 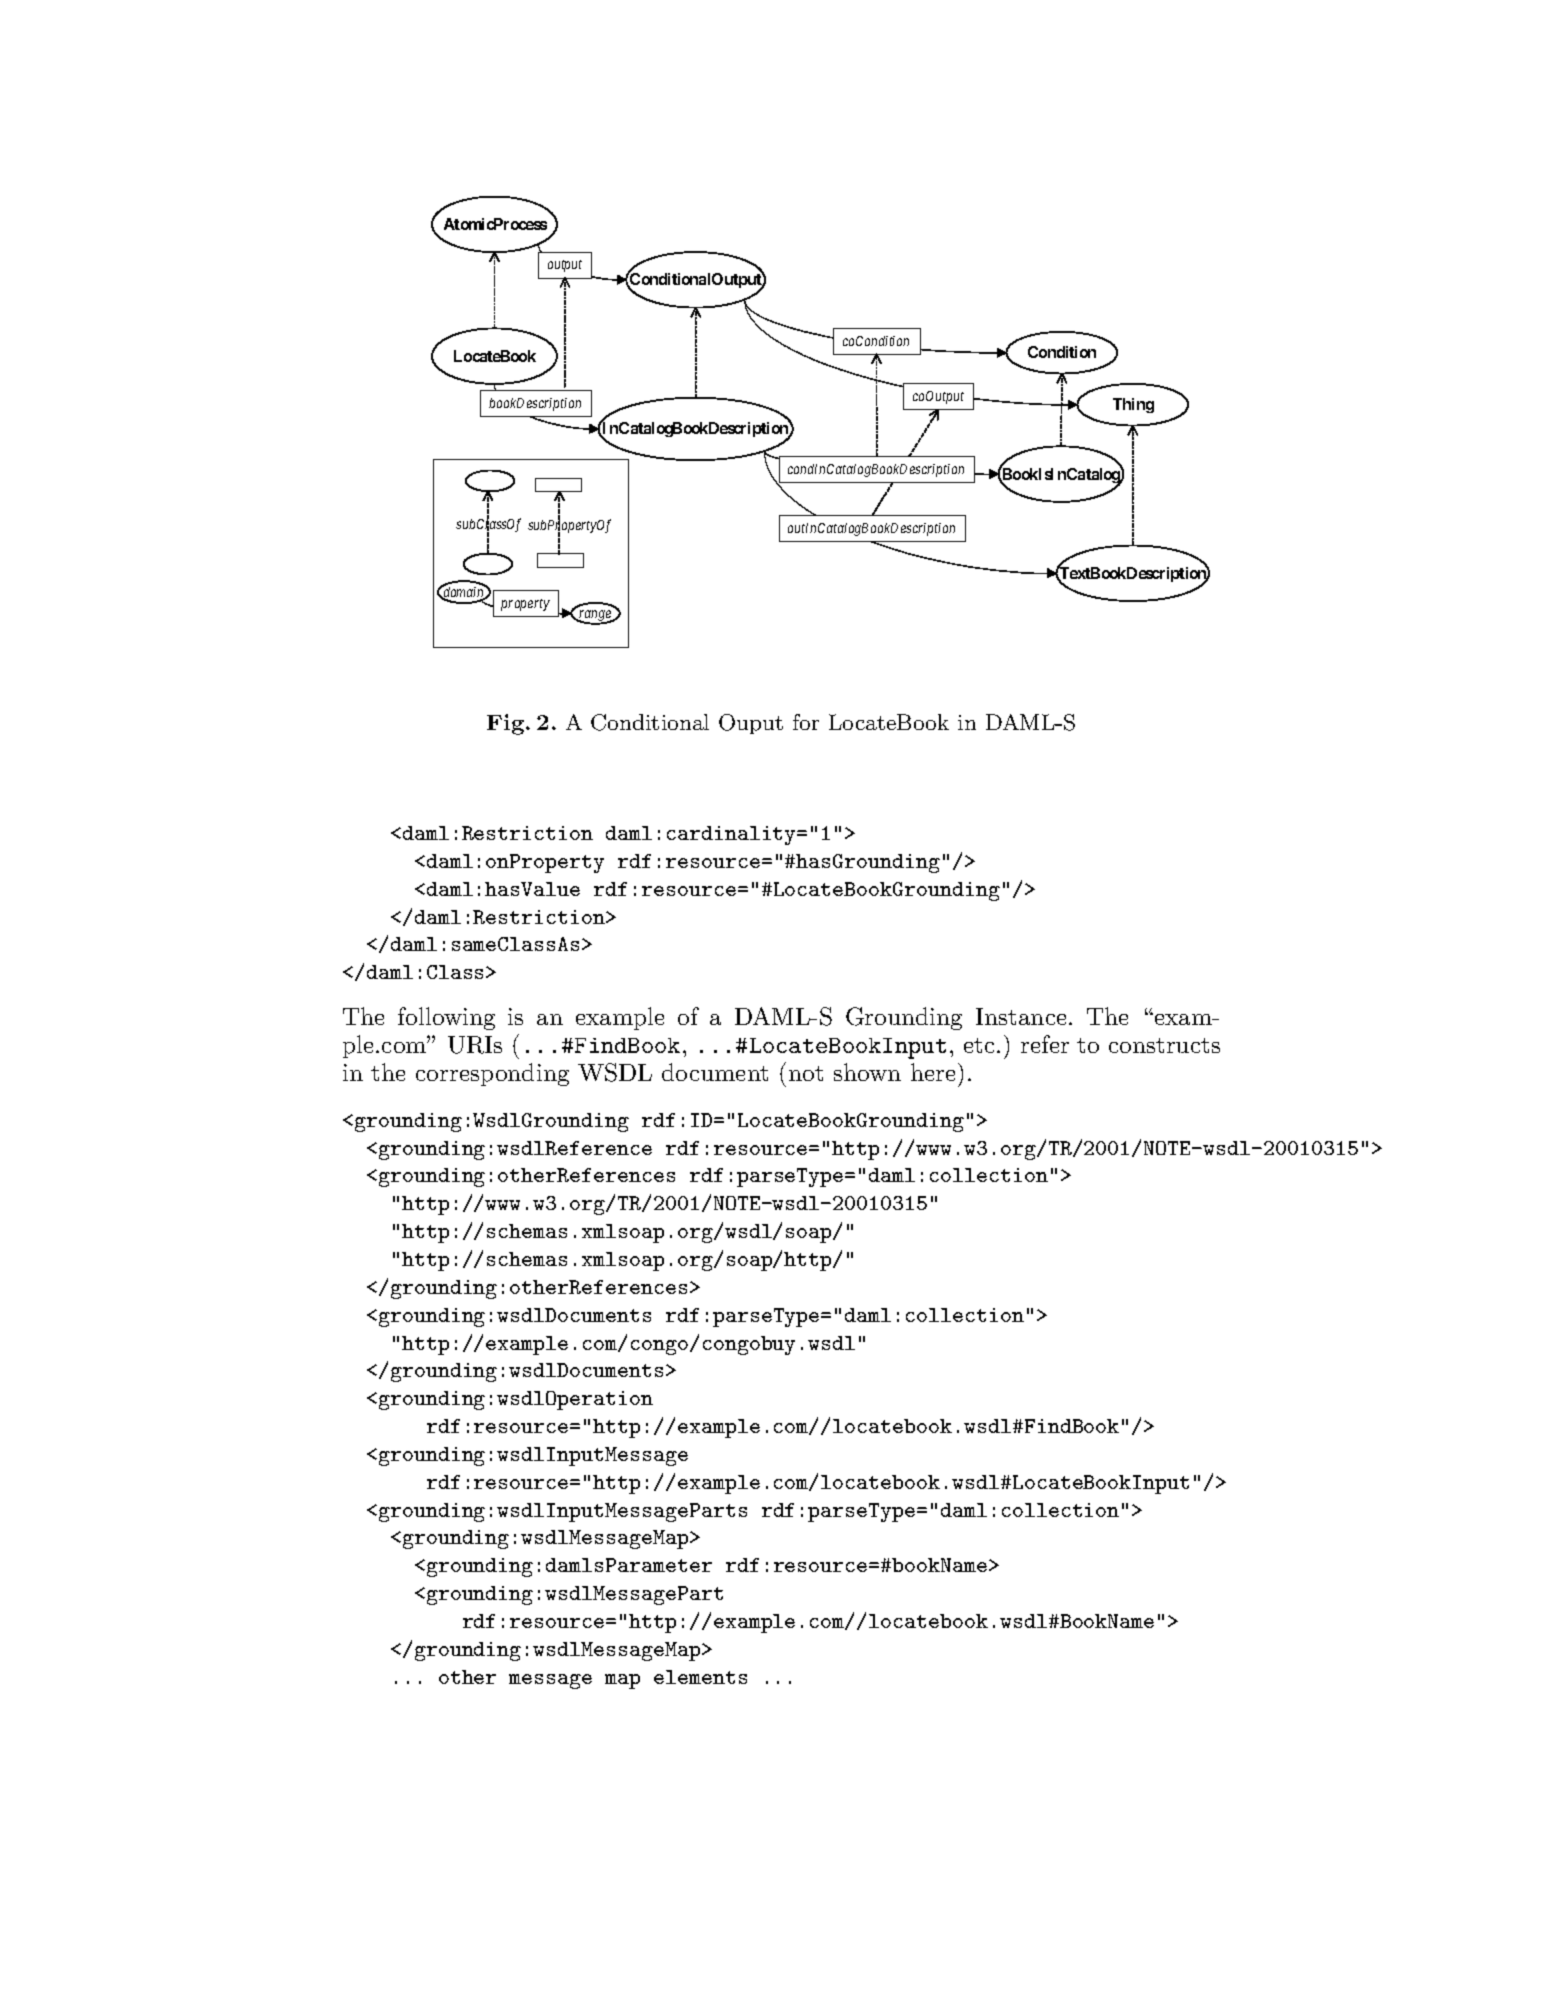 What do you see at coordinates (507, 724) in the image?
I see `Fig` at bounding box center [507, 724].
